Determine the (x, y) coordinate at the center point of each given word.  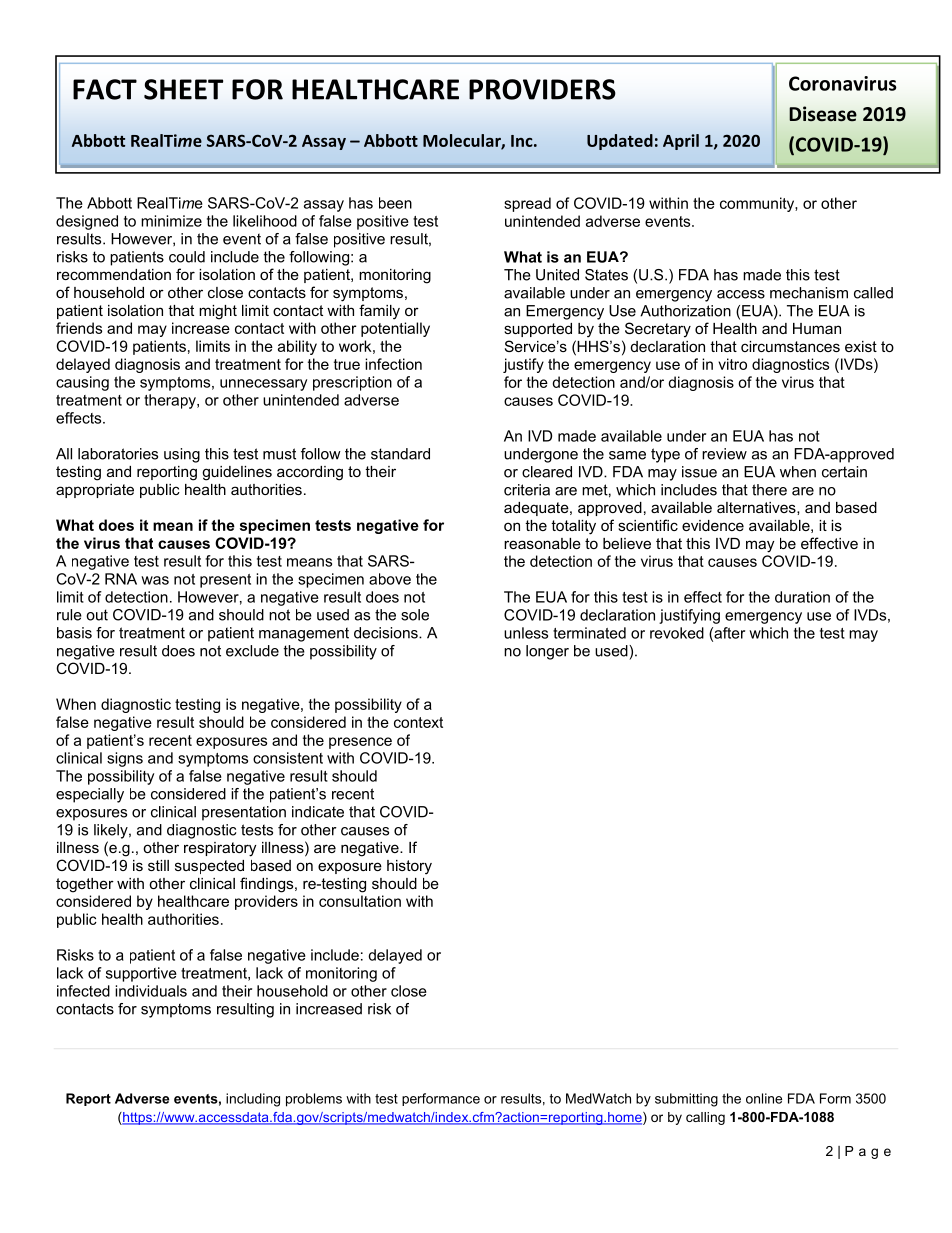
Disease (823, 114)
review (724, 454)
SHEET (183, 89)
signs (125, 759)
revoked (677, 633)
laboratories (118, 454)
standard (400, 454)
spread (527, 204)
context (418, 722)
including (253, 1100)
